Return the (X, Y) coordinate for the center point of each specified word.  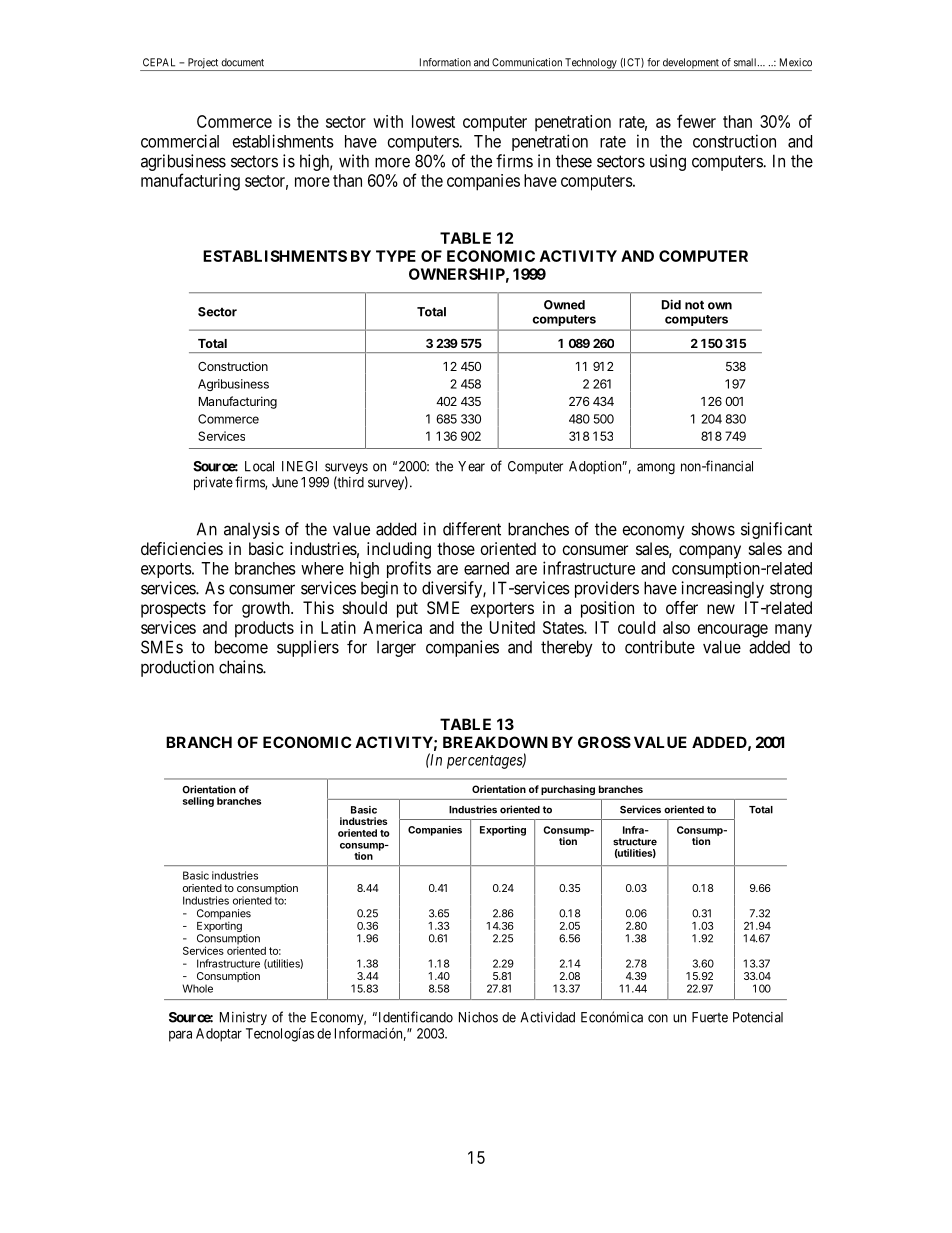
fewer (696, 121)
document (242, 62)
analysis (252, 530)
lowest (433, 121)
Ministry (243, 1018)
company (710, 552)
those (456, 548)
